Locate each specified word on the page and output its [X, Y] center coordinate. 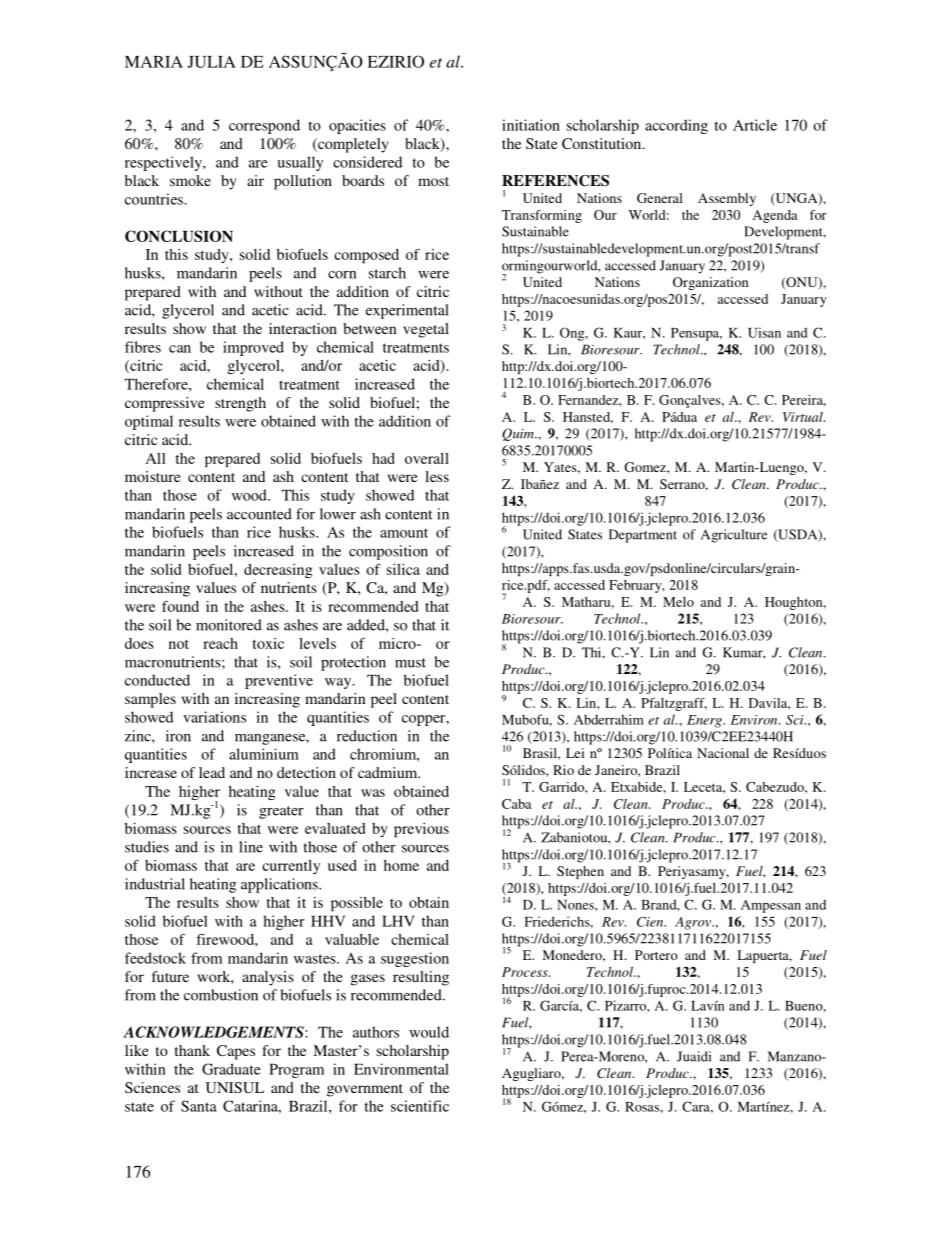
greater [281, 812]
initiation [531, 125]
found [180, 606]
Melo [678, 602]
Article [755, 125]
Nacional [723, 753]
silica [403, 569]
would [429, 1032]
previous [421, 830]
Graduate [231, 1069]
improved [253, 348]
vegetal [426, 330]
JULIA [211, 62]
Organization [710, 283]
